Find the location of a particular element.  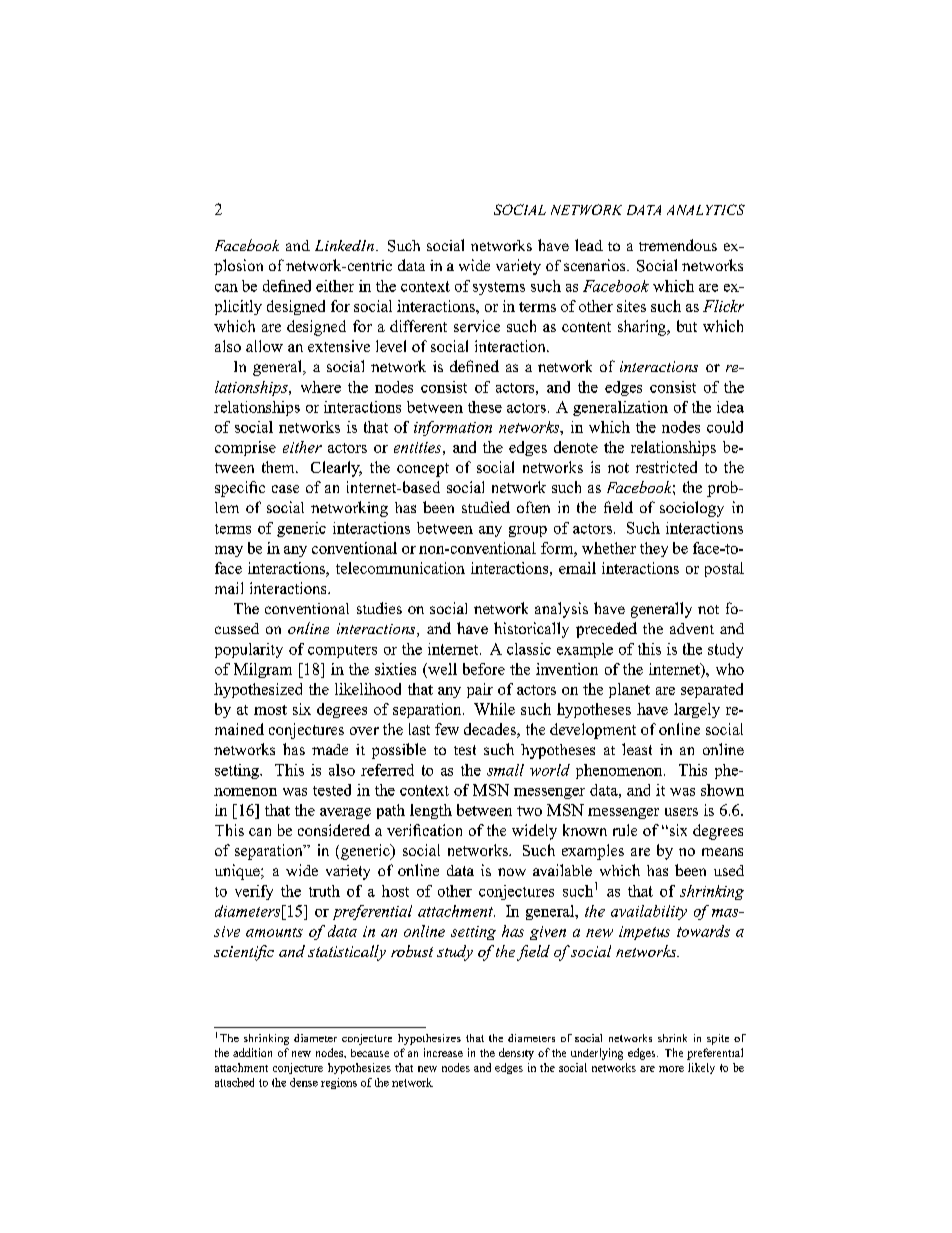

advent is located at coordinates (692, 628).
